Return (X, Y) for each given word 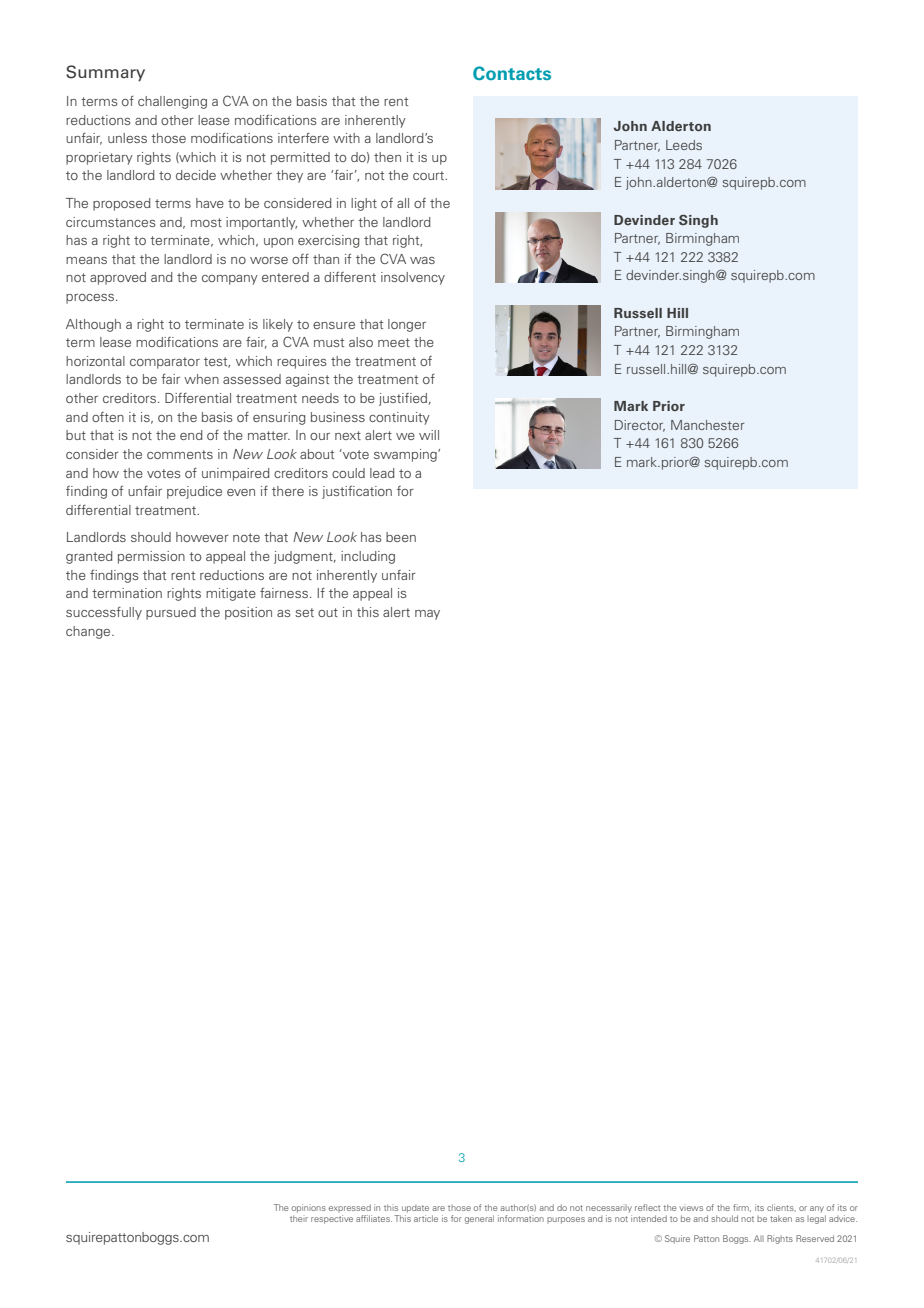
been (401, 537)
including (368, 557)
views (691, 1208)
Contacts (512, 73)
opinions (308, 1208)
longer (407, 325)
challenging (172, 102)
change (89, 632)
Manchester (707, 425)
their (299, 1218)
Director (640, 426)
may (427, 615)
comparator (165, 363)
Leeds (684, 145)
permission (151, 557)
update (415, 1209)
